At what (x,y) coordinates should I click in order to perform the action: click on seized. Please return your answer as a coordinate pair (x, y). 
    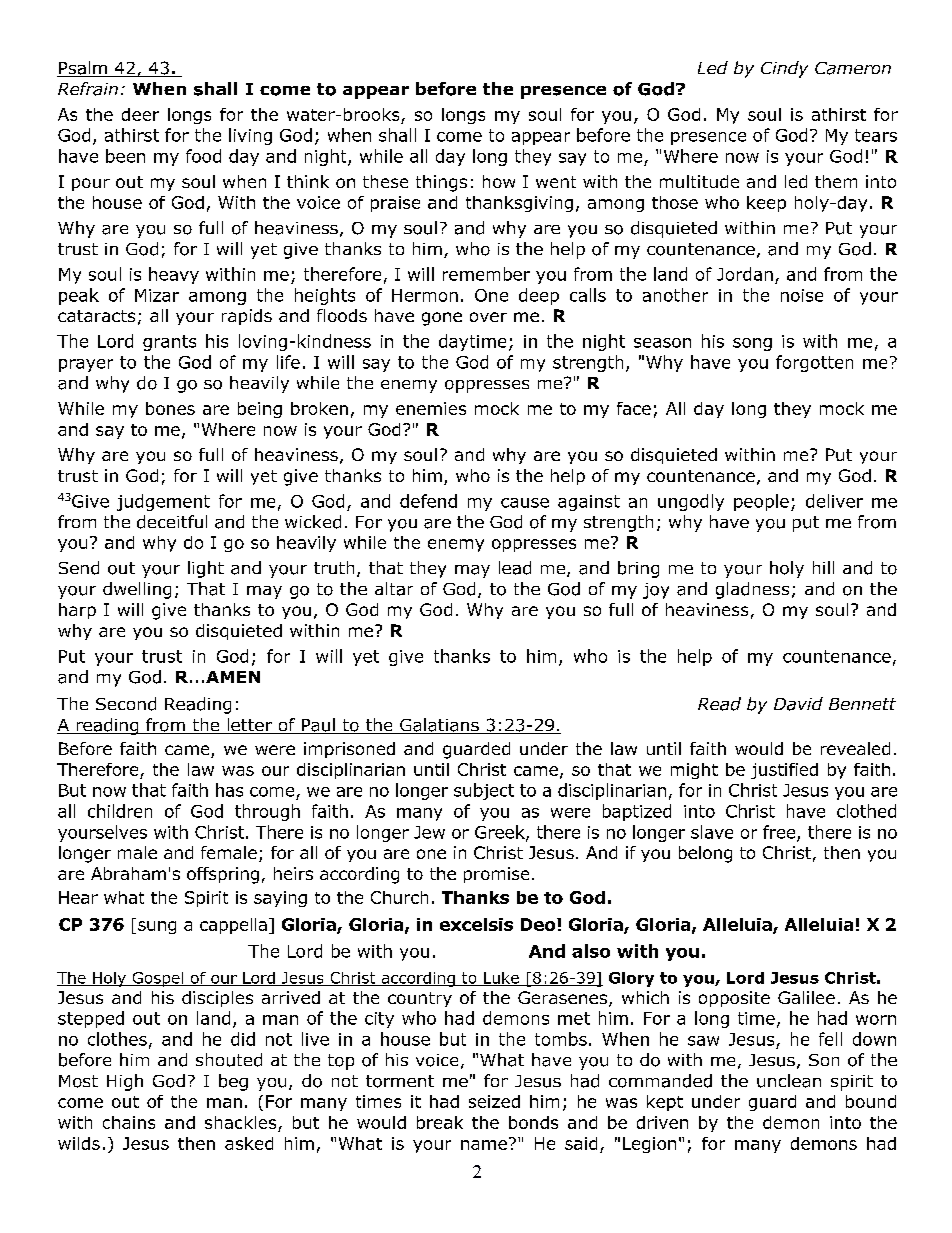
    Looking at the image, I should click on (494, 1101).
